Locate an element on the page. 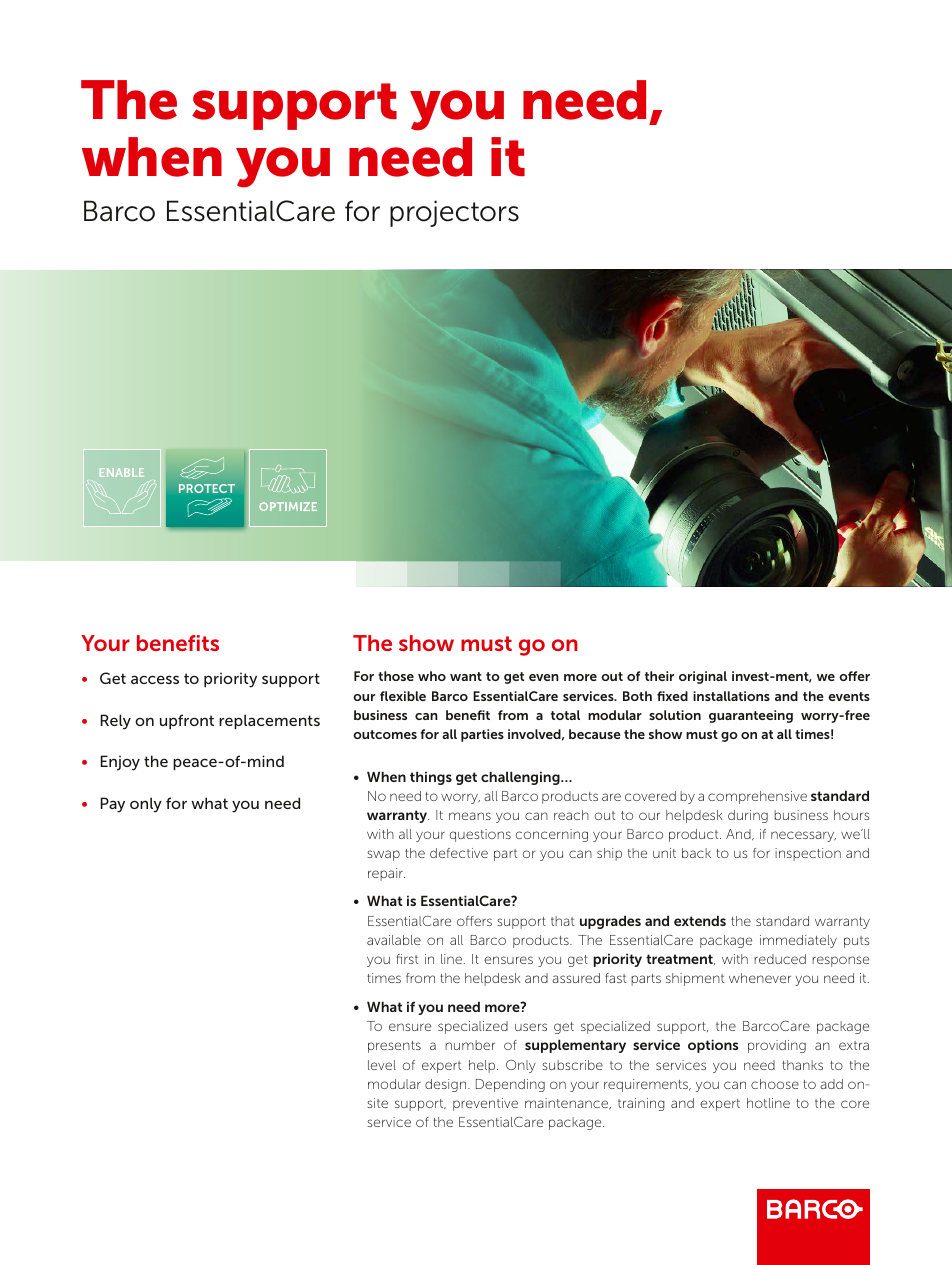  reduced is located at coordinates (780, 959).
